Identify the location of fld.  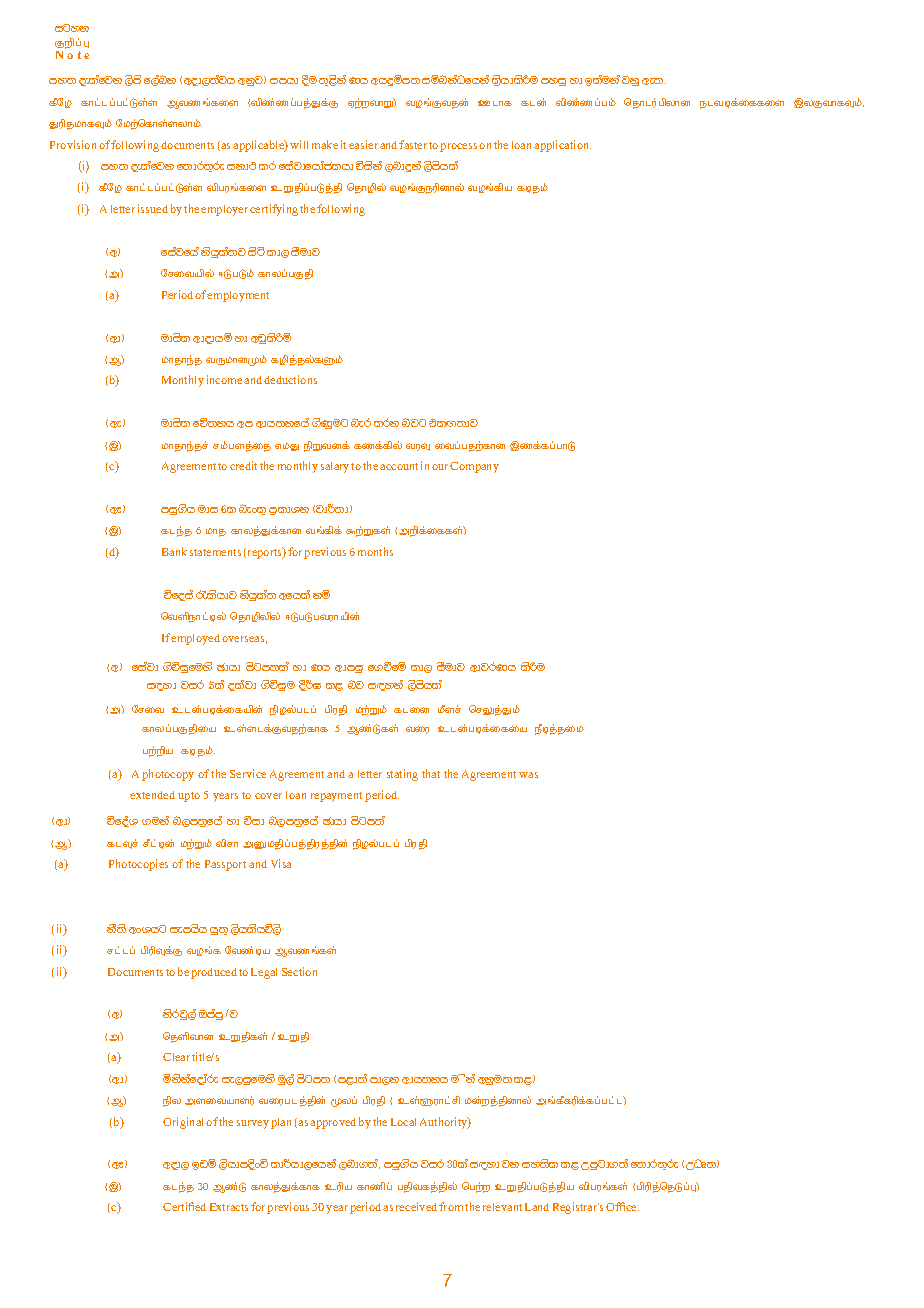
(533, 102).
